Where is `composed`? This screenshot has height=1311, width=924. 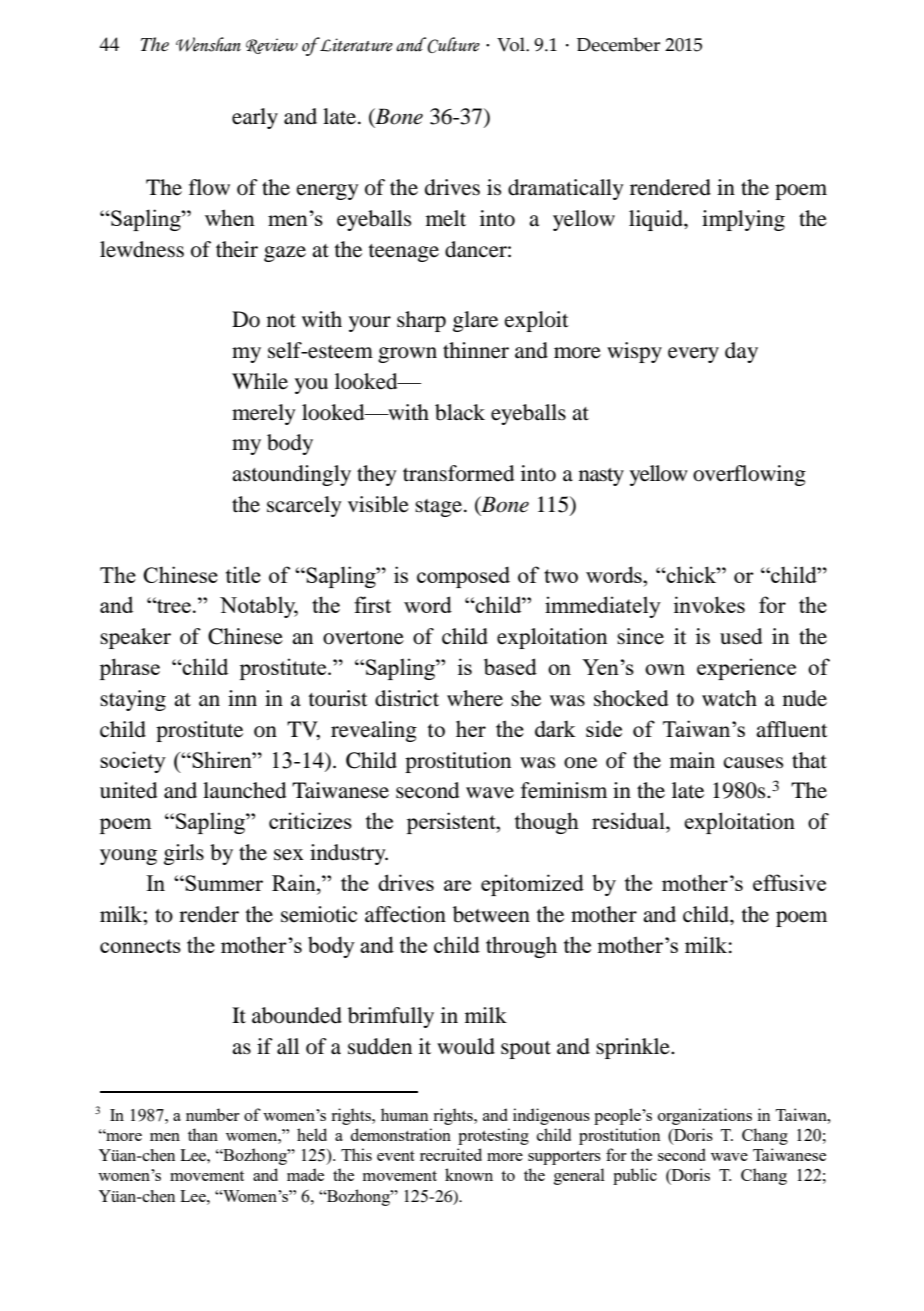
composed is located at coordinates (463, 577).
